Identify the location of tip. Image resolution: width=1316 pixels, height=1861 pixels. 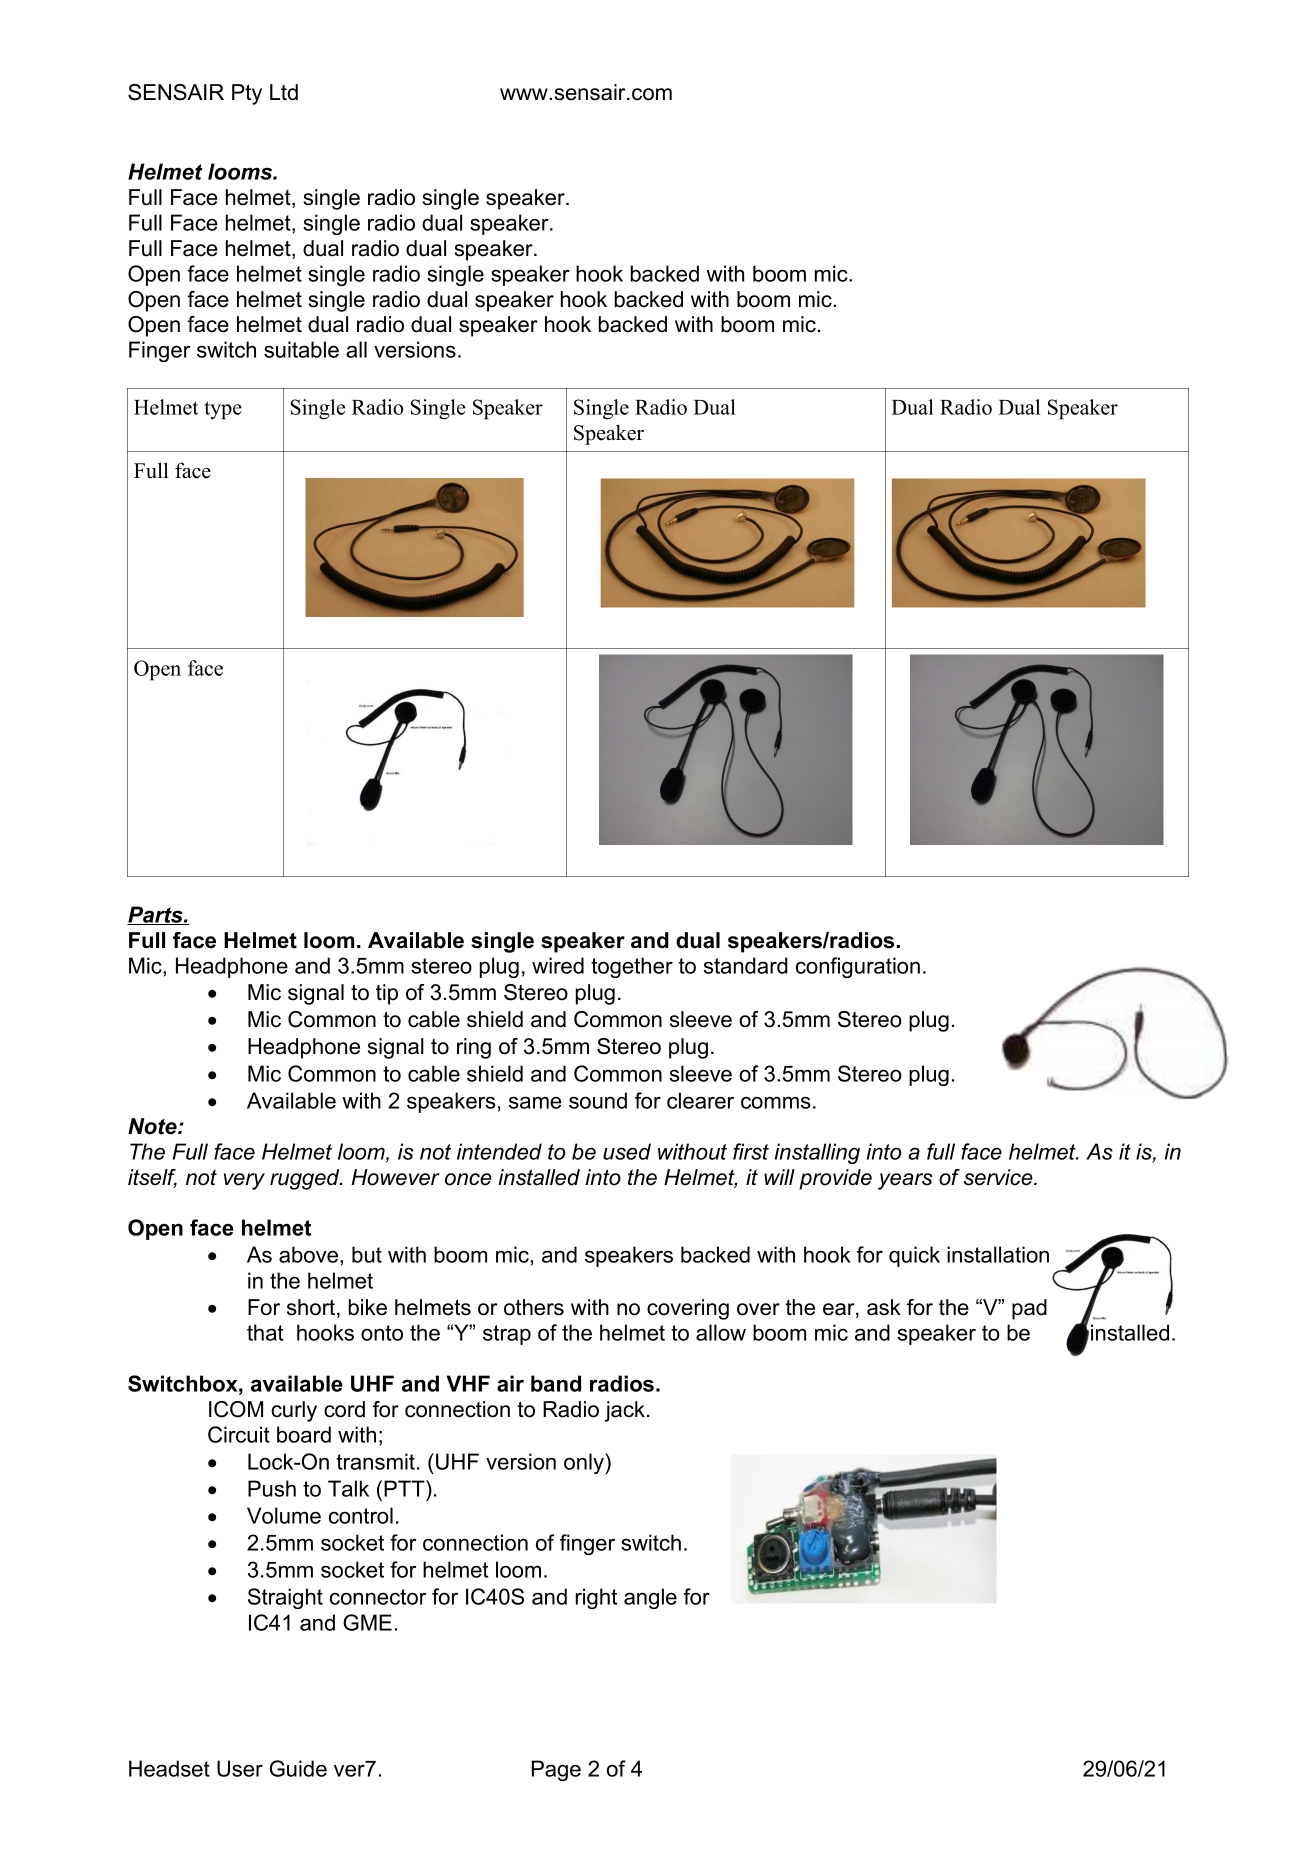
(387, 994).
